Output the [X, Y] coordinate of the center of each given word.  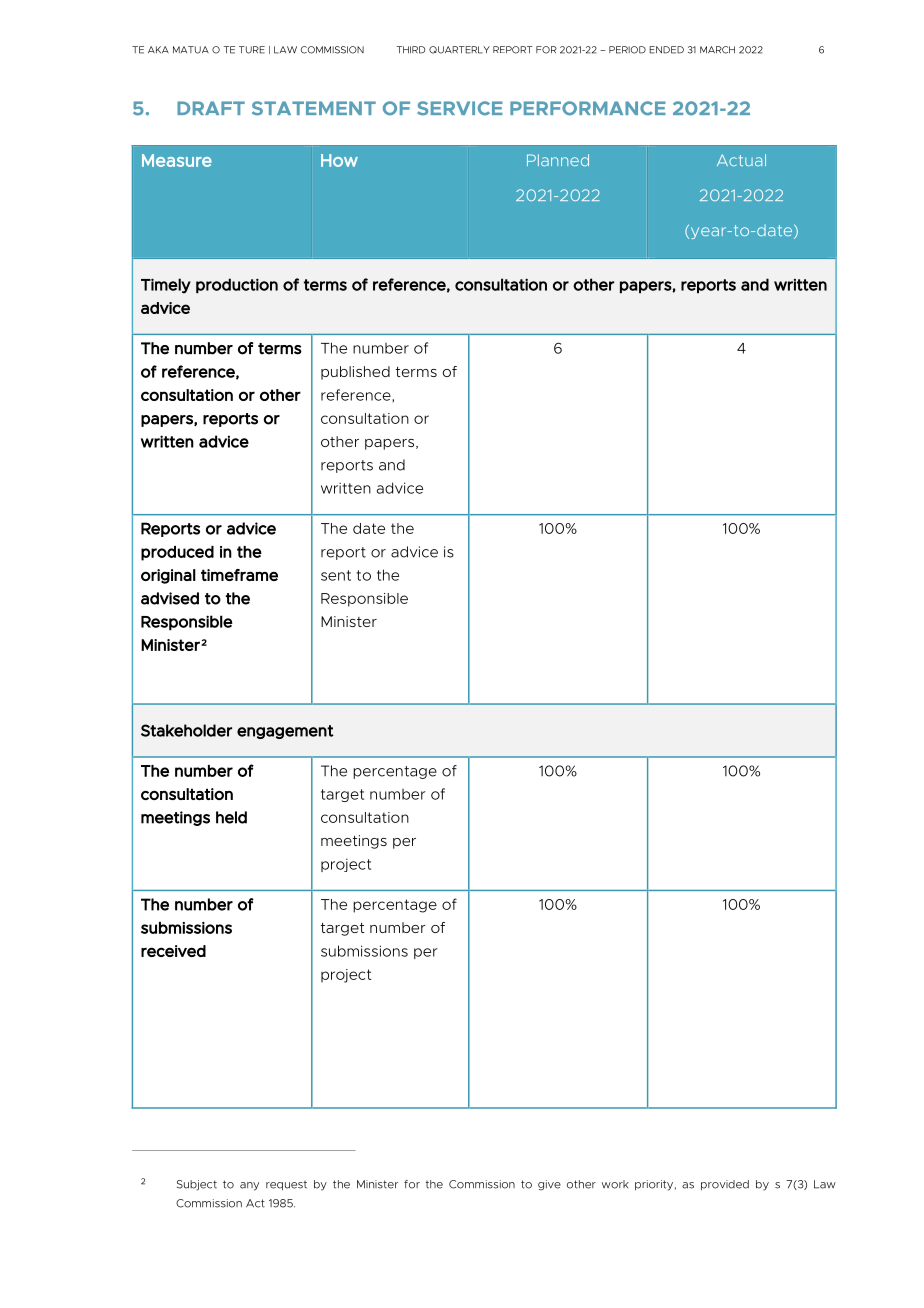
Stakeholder [186, 730]
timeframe [239, 575]
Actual [741, 160]
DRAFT [211, 108]
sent [336, 575]
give [549, 1185]
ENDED [666, 50]
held [231, 817]
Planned [558, 160]
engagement [285, 732]
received [173, 951]
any [249, 1186]
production [237, 285]
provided [725, 1185]
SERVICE [460, 108]
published [355, 373]
